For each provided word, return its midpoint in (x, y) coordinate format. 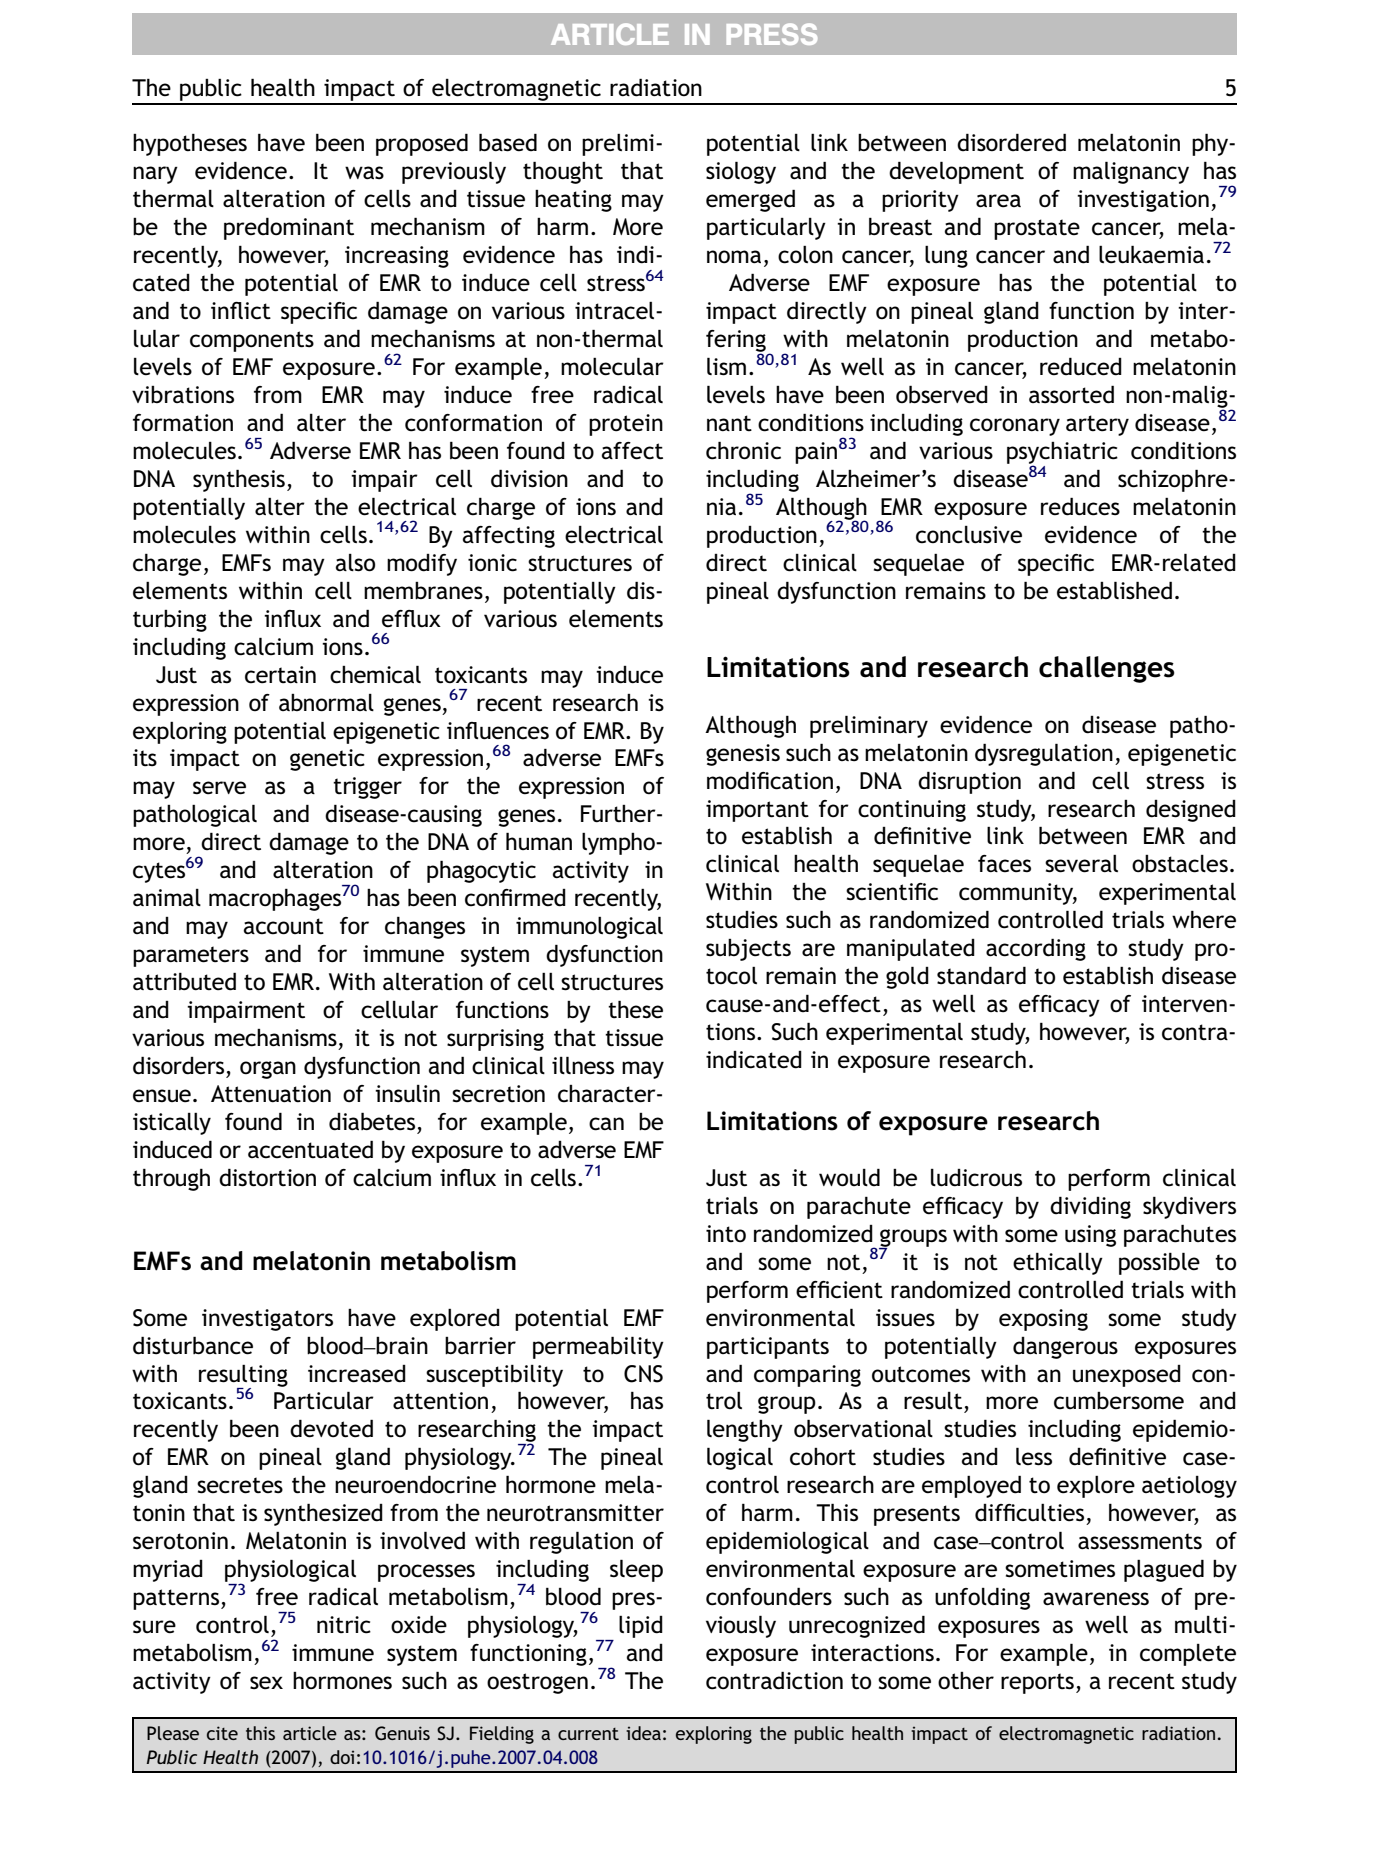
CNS (643, 1374)
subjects (748, 950)
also (355, 563)
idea (643, 1733)
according (1036, 949)
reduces (1080, 506)
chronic (743, 450)
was (364, 173)
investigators (267, 1320)
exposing (1043, 1320)
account (284, 926)
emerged (750, 200)
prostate (1037, 229)
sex (266, 1683)
